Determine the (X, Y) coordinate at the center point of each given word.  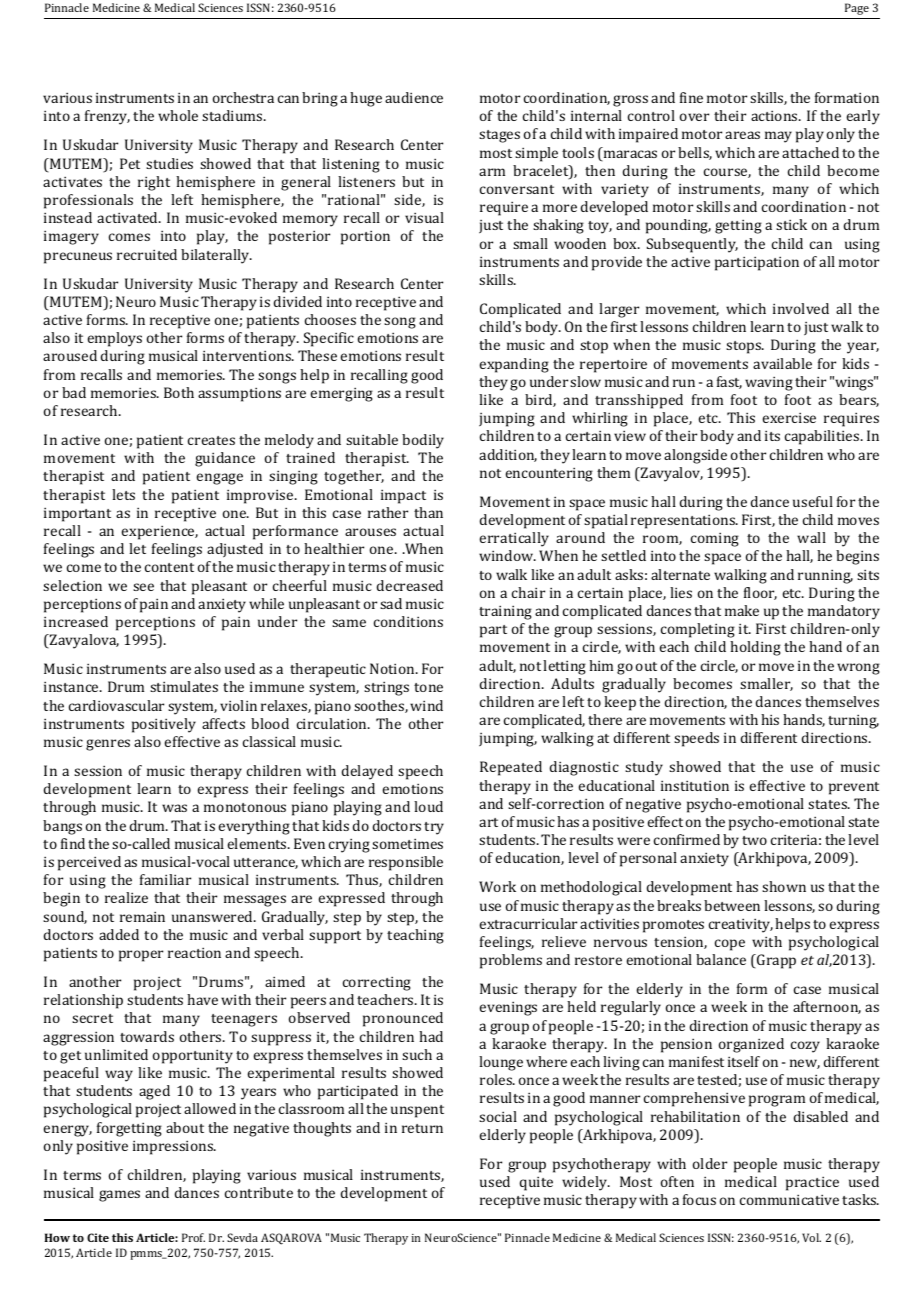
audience (414, 97)
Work (497, 886)
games (119, 1196)
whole (178, 115)
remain (142, 916)
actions (775, 115)
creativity (741, 925)
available (782, 363)
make (742, 610)
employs (115, 339)
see (143, 587)
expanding (514, 365)
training (505, 612)
